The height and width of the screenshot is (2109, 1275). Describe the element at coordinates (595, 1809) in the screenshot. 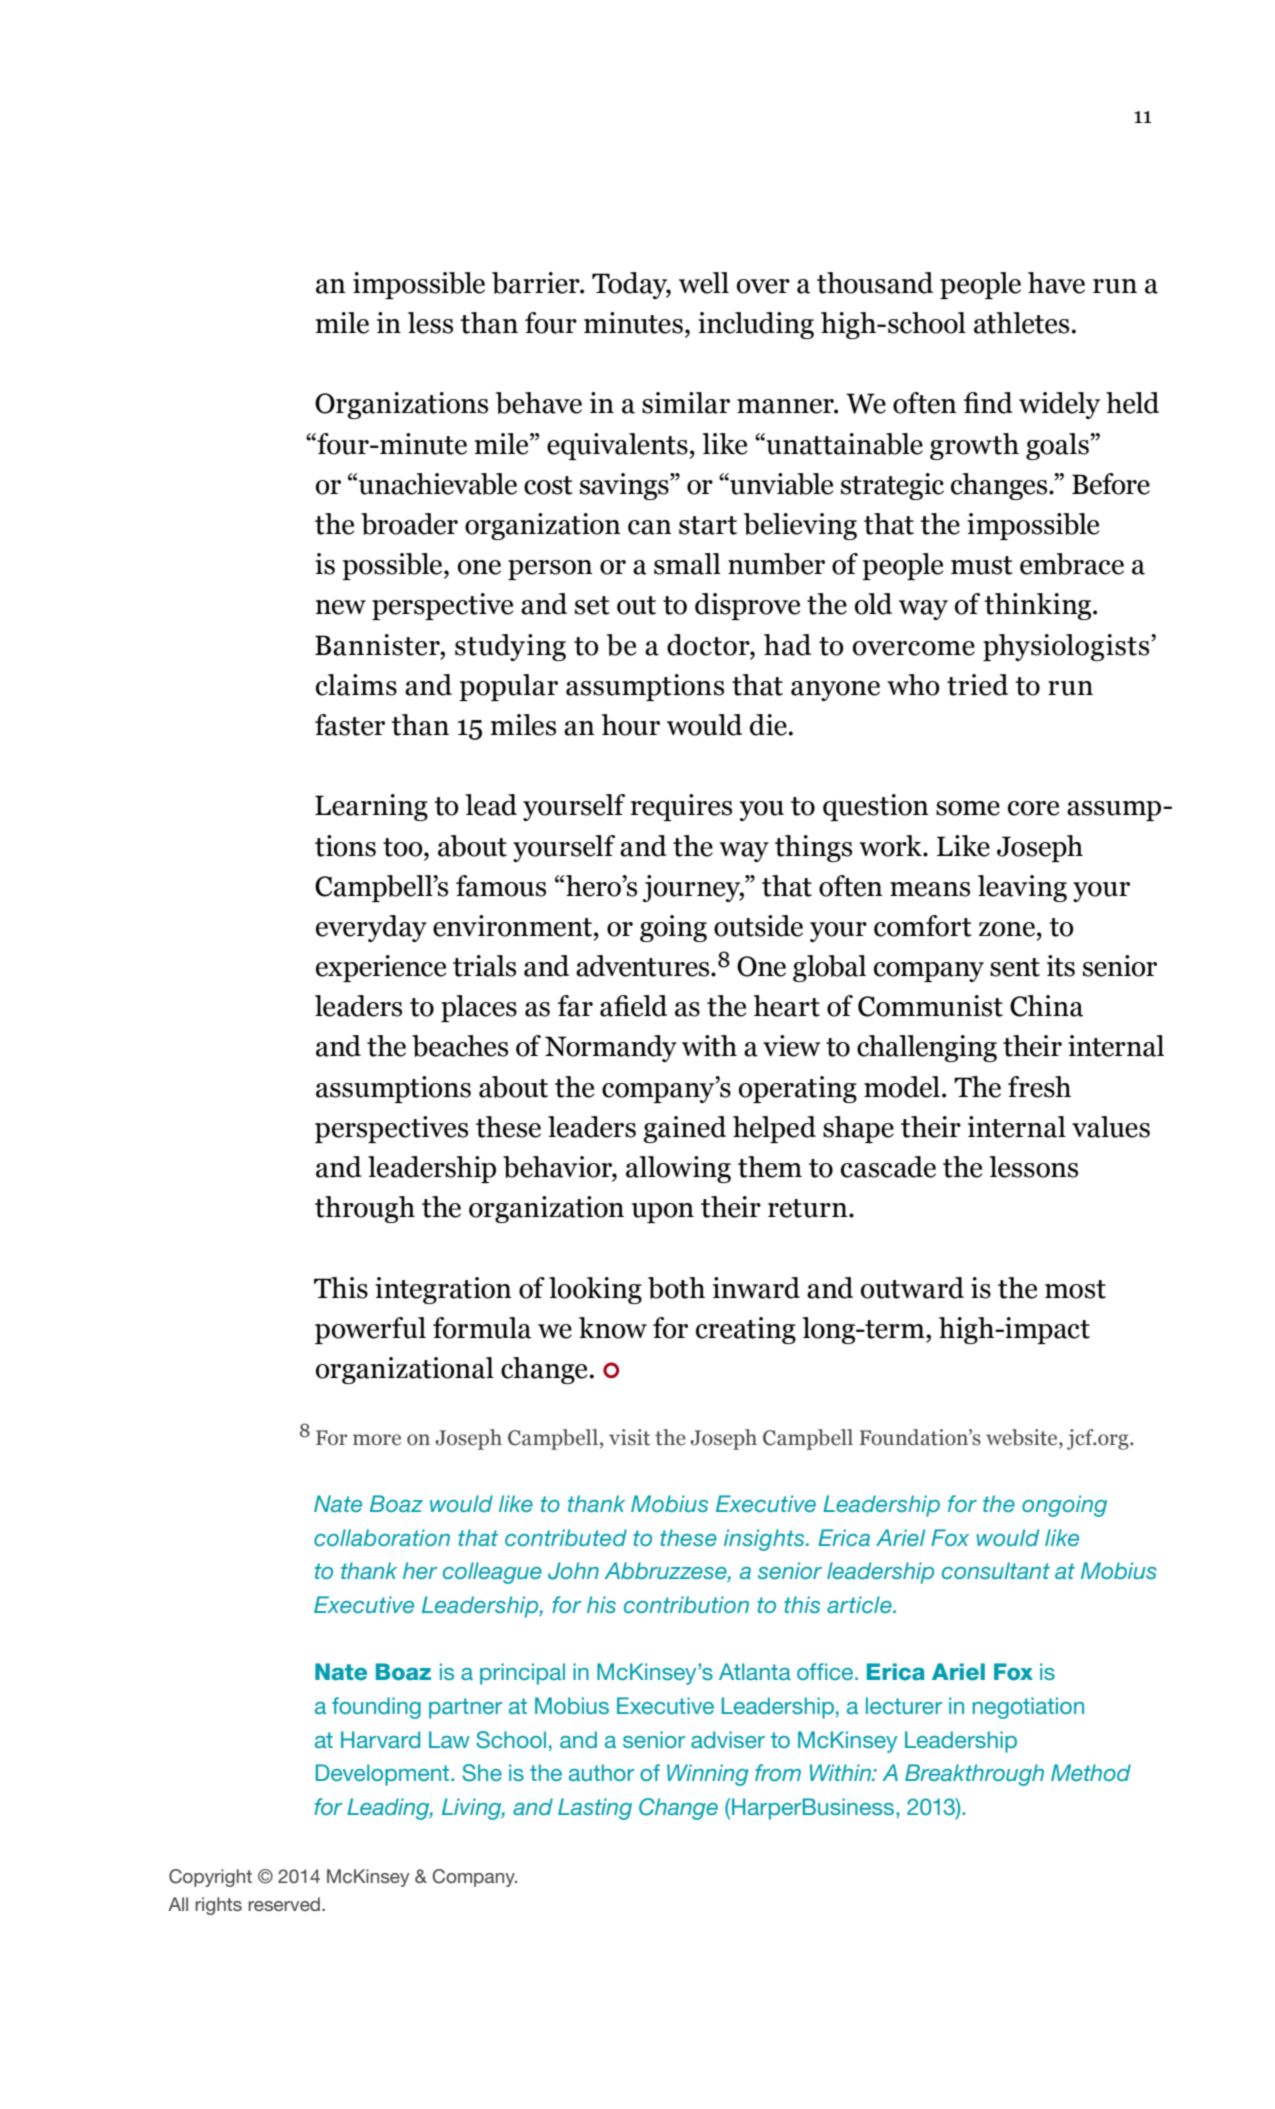

I see `Lasting` at that location.
